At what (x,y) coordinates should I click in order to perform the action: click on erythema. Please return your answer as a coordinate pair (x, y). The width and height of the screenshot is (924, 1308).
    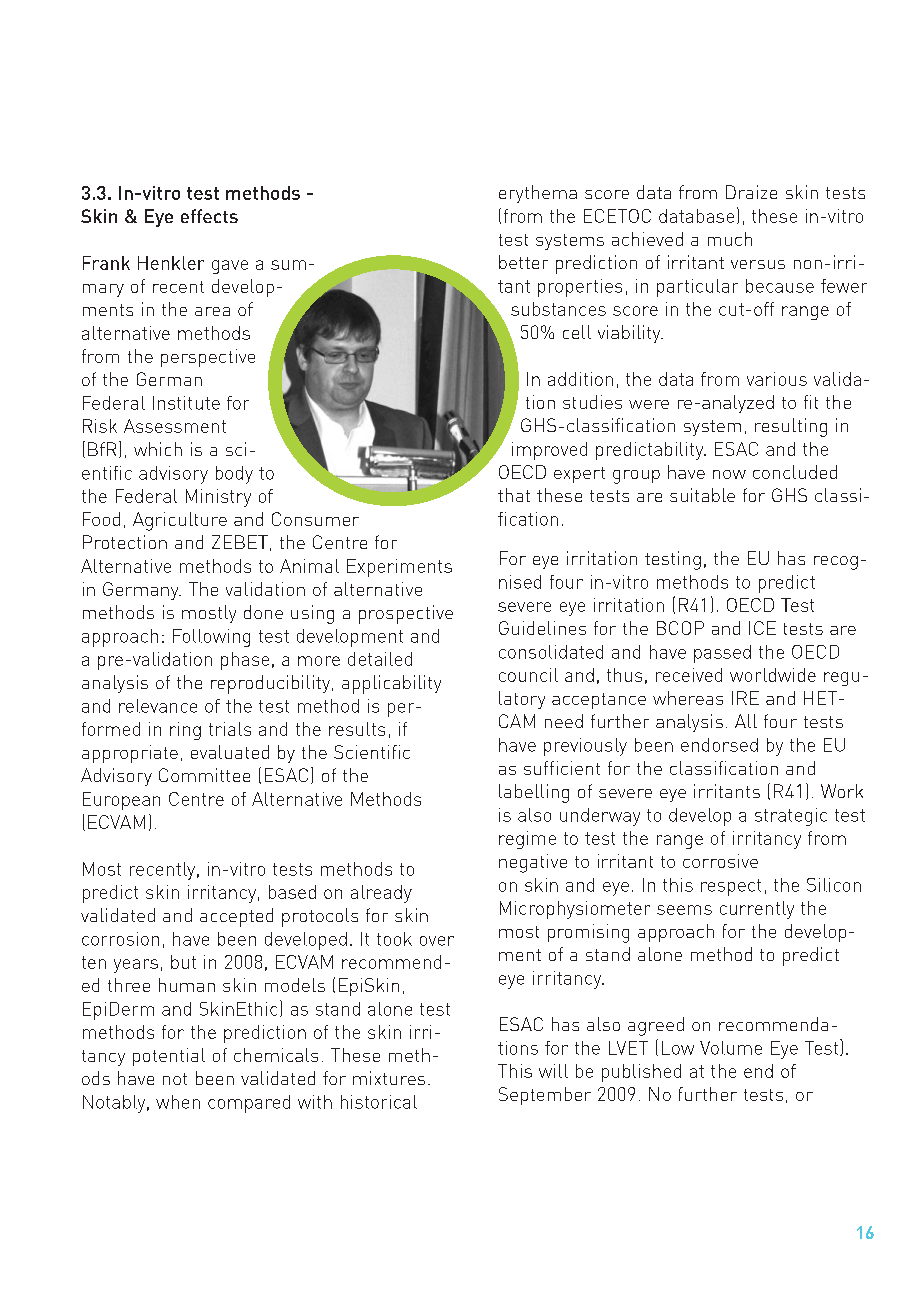
    Looking at the image, I should click on (538, 194).
